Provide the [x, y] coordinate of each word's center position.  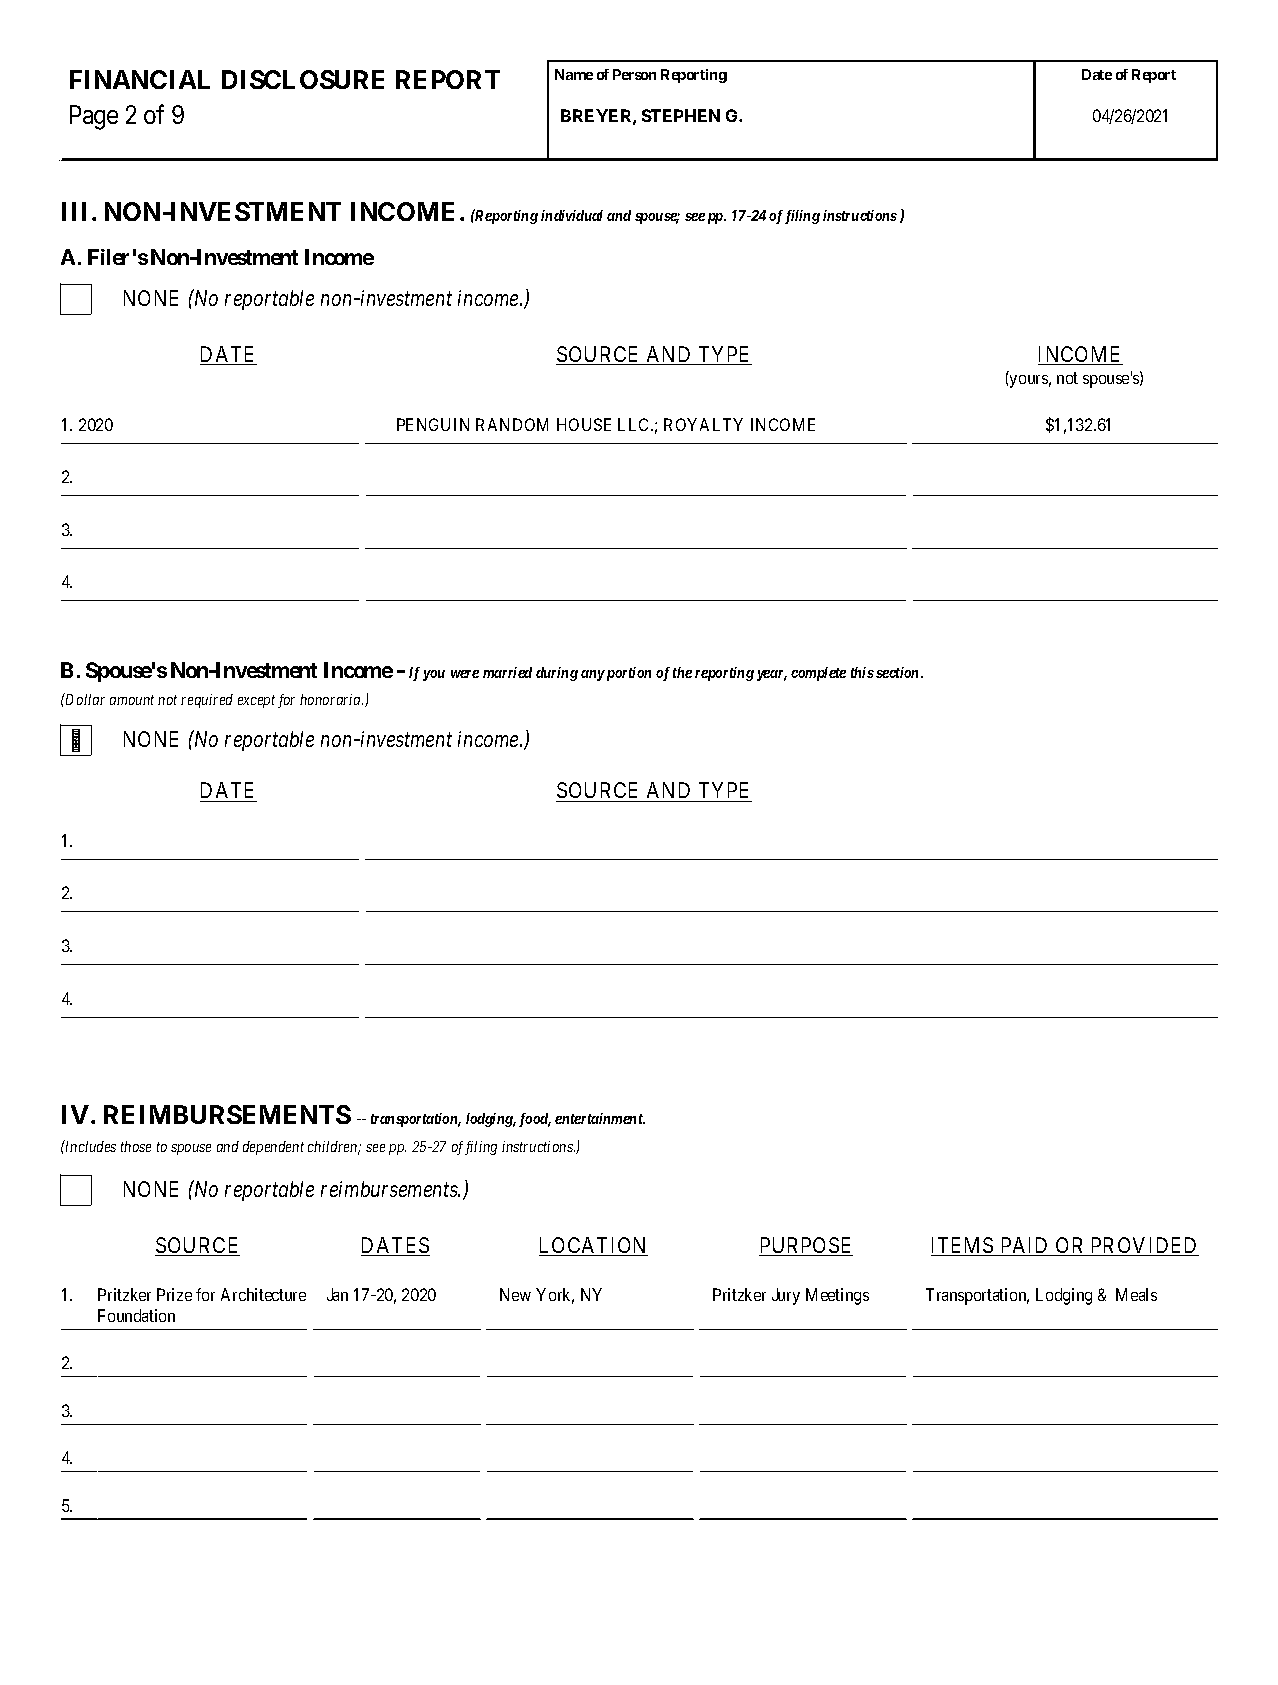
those [136, 1146]
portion [627, 674]
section [899, 672]
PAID [1025, 1246]
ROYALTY [703, 424]
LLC [635, 424]
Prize [174, 1294]
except [256, 701]
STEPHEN [681, 115]
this [862, 672]
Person [634, 74]
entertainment [600, 1118]
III [77, 211]
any [593, 675]
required [207, 701]
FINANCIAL [140, 79]
